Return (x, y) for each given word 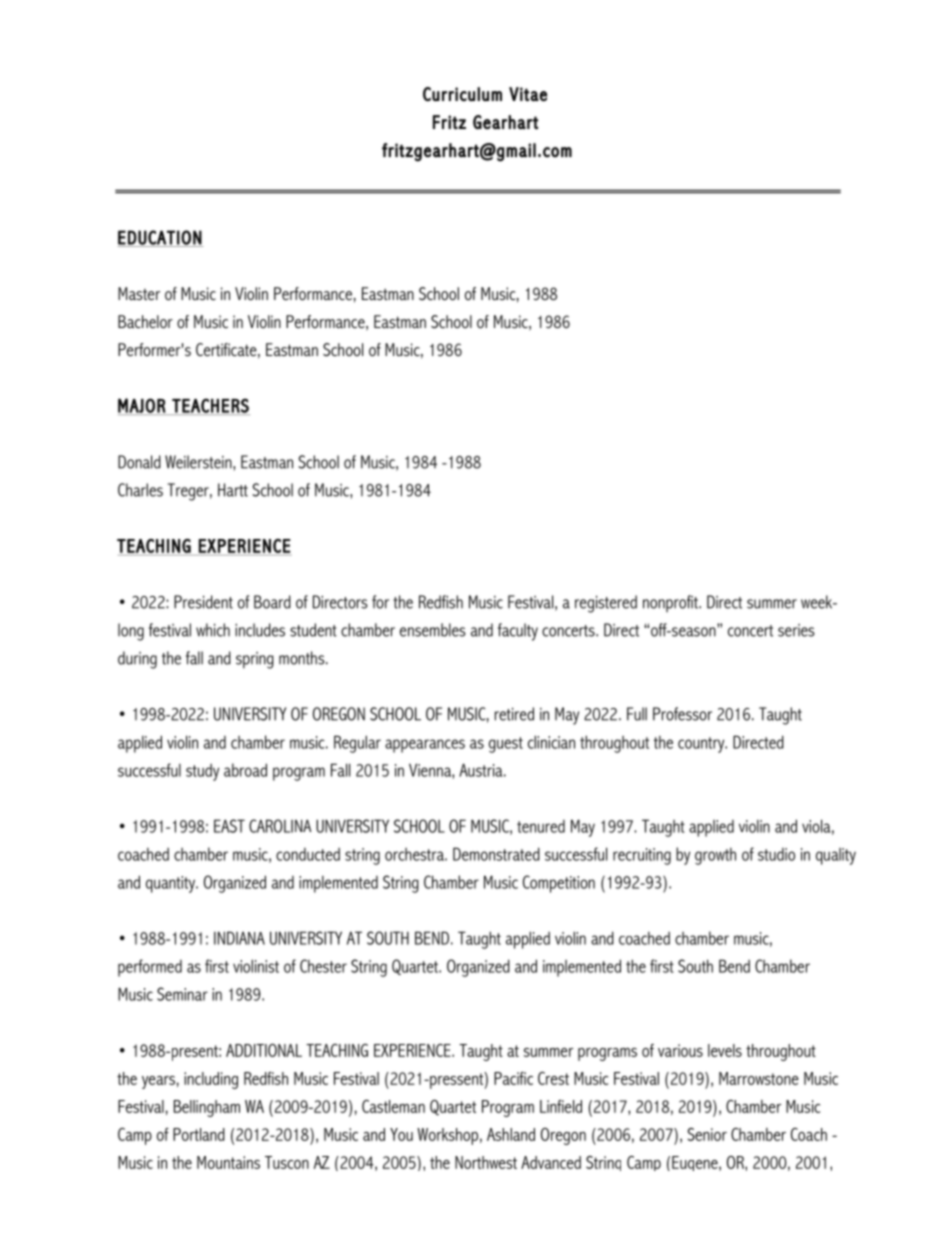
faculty (518, 632)
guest (506, 745)
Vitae (528, 94)
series (796, 630)
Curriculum (462, 94)
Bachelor (145, 321)
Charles (140, 490)
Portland (199, 1134)
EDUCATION (160, 238)
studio (776, 854)
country (702, 745)
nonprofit (671, 603)
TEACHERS (210, 406)
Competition (559, 884)
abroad (245, 770)
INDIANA (239, 938)
